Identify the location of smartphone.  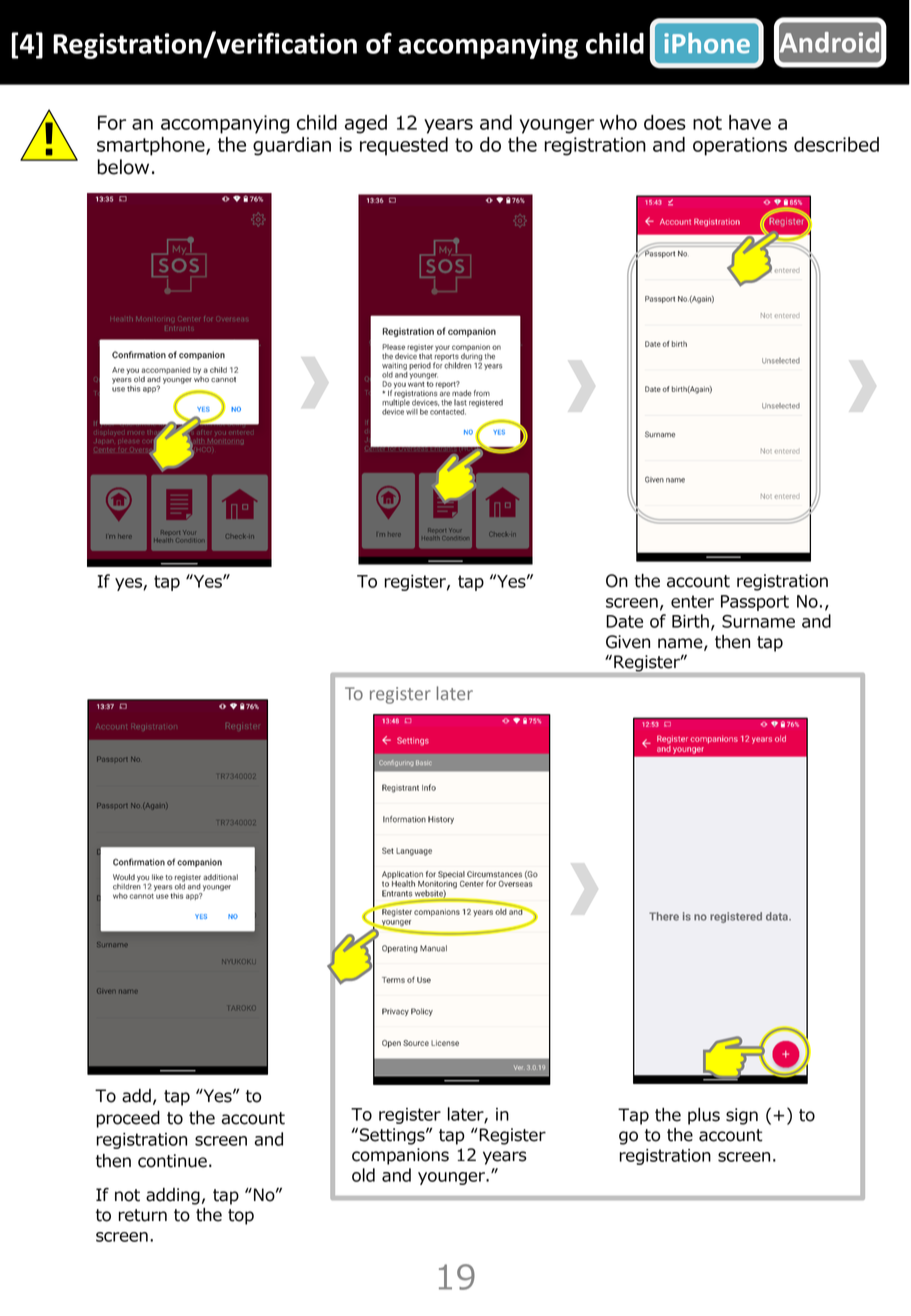
(152, 146).
